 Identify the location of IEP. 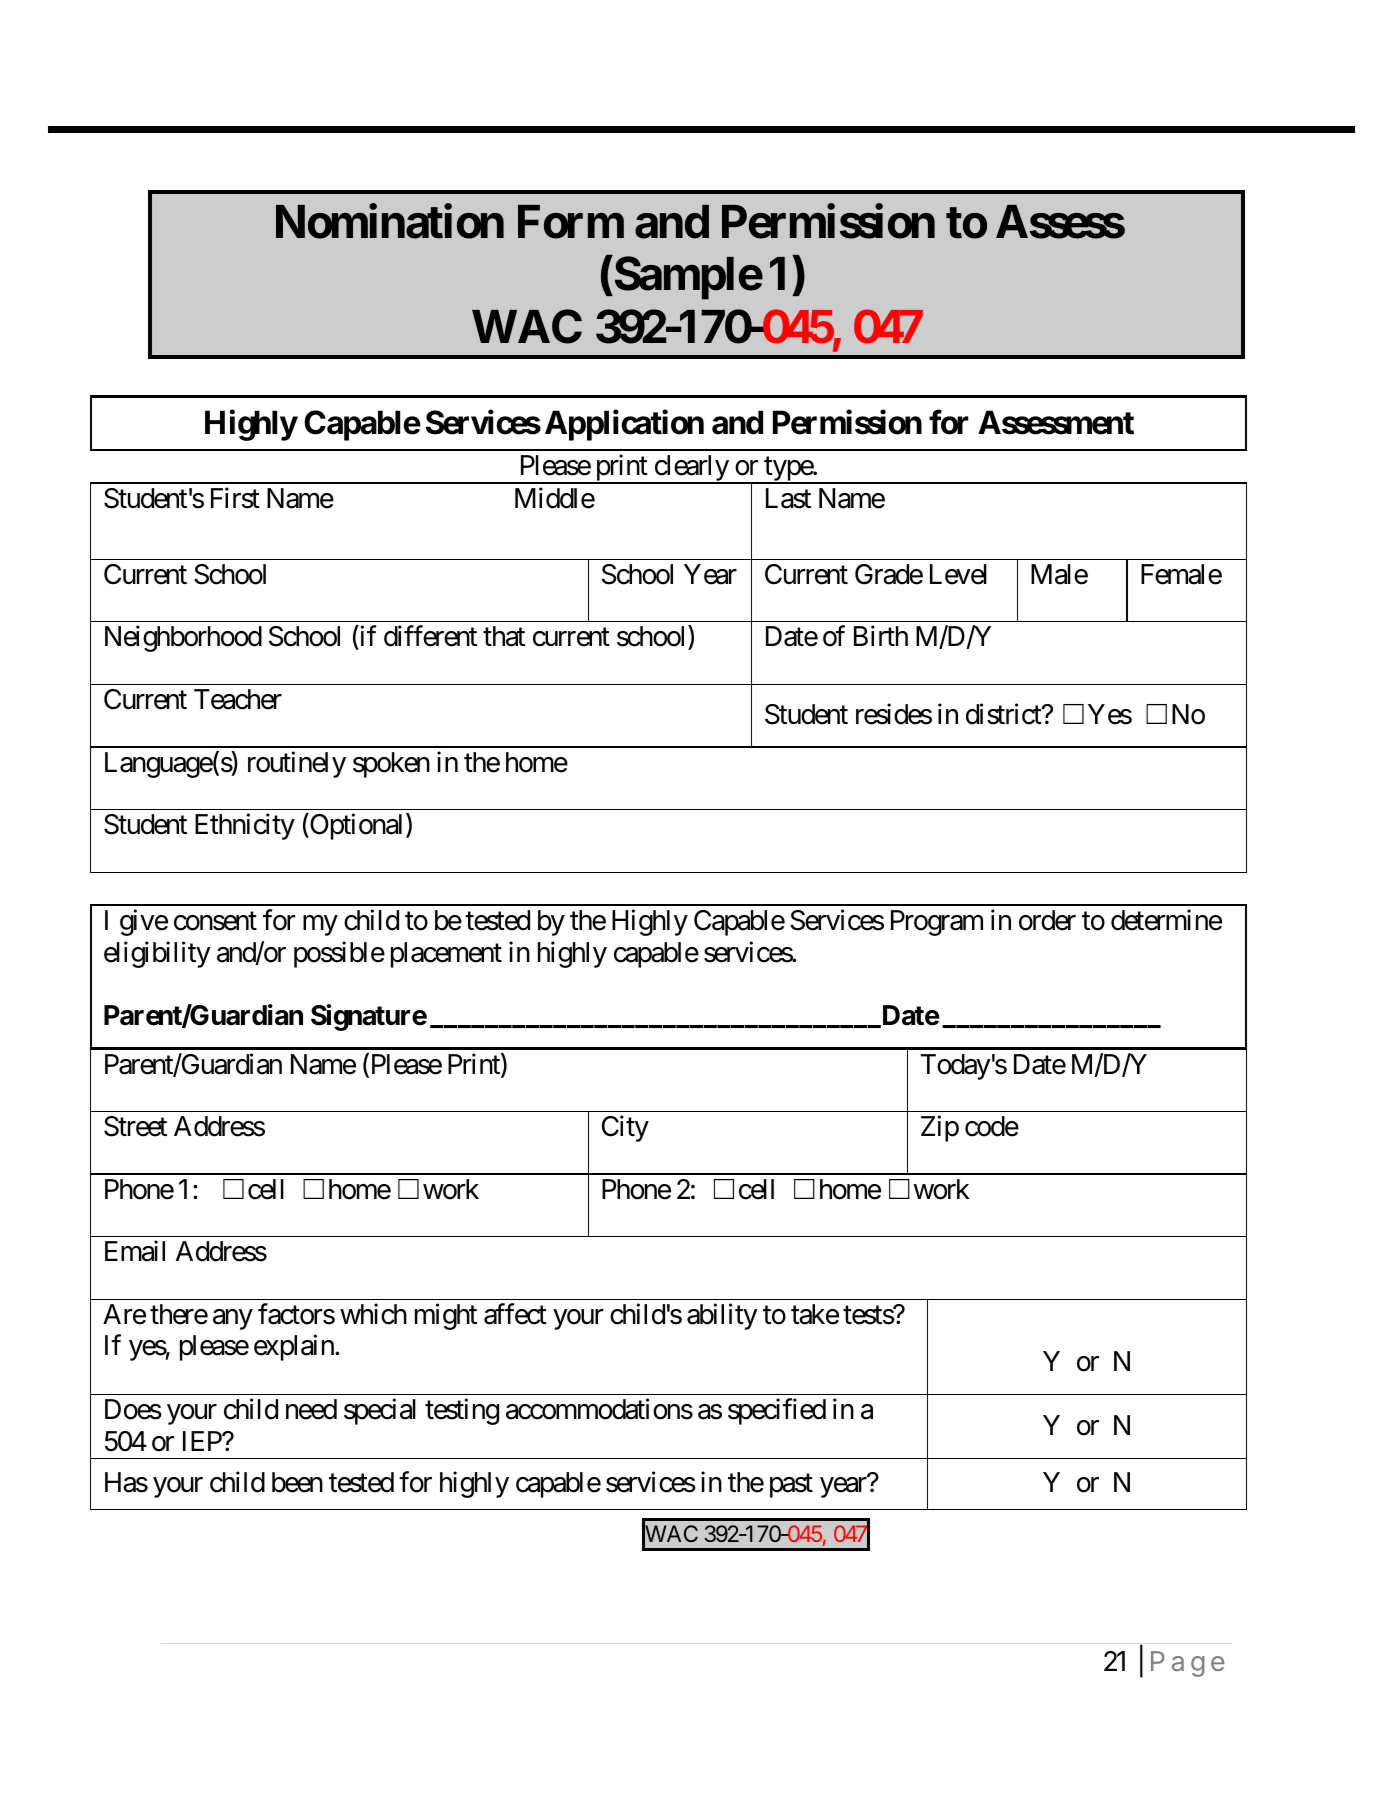
(203, 1441).
